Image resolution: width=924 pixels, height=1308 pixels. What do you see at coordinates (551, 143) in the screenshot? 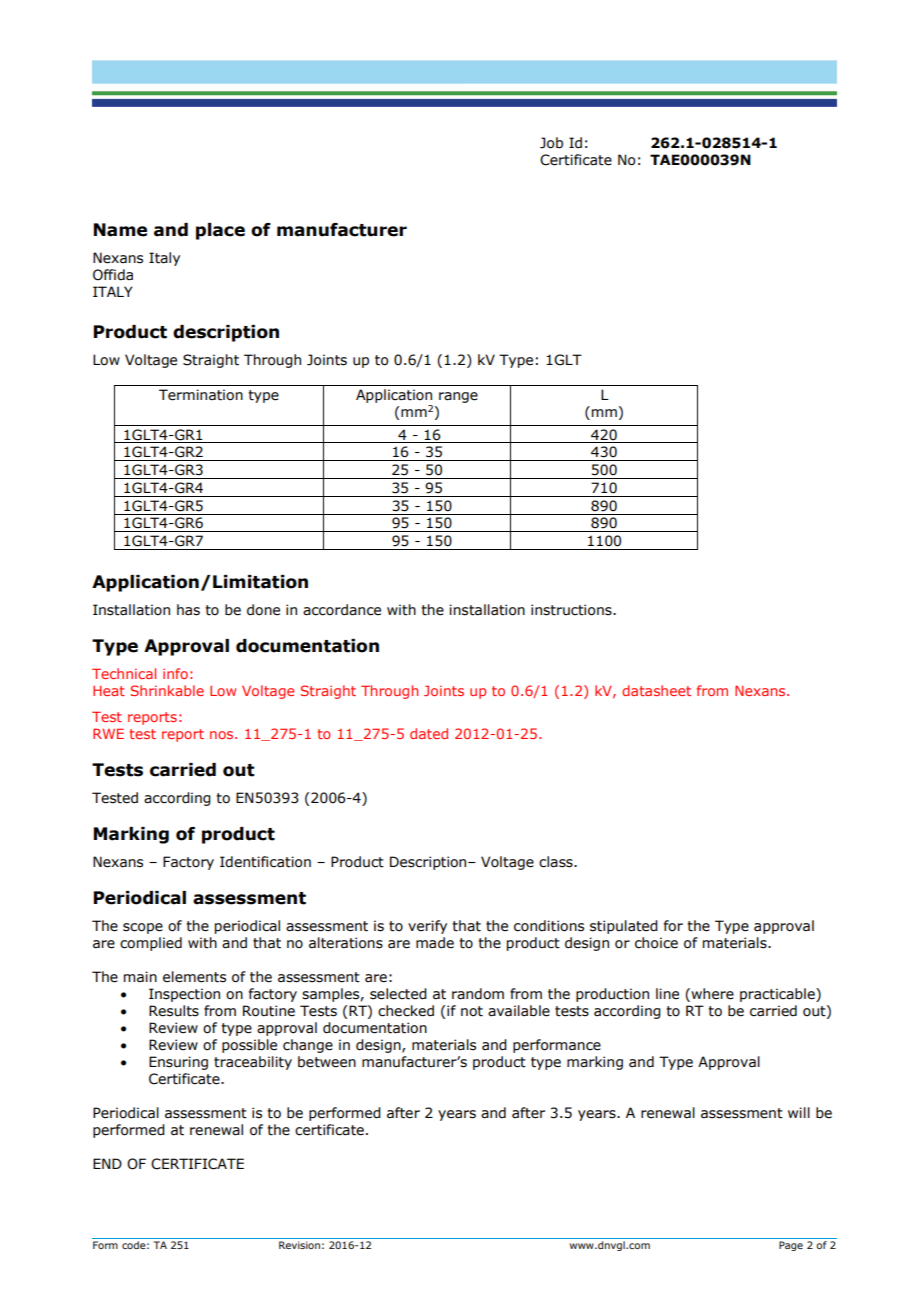
I see `Job` at bounding box center [551, 143].
